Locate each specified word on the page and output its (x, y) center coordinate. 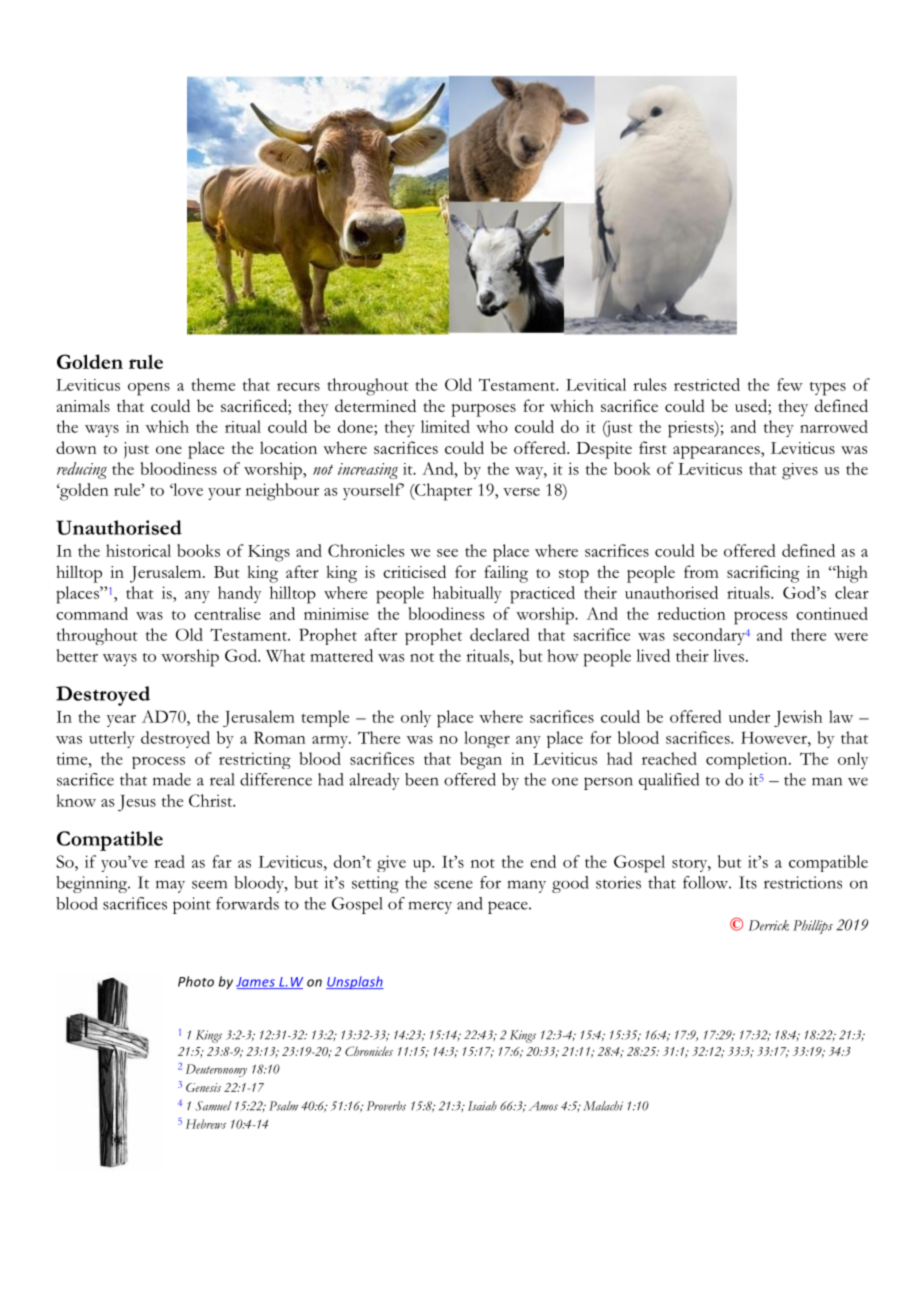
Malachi (603, 1106)
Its (748, 882)
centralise (227, 613)
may (170, 886)
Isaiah (482, 1106)
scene (453, 884)
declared (500, 634)
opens (149, 389)
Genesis (203, 1087)
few (790, 384)
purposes (483, 410)
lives (730, 655)
